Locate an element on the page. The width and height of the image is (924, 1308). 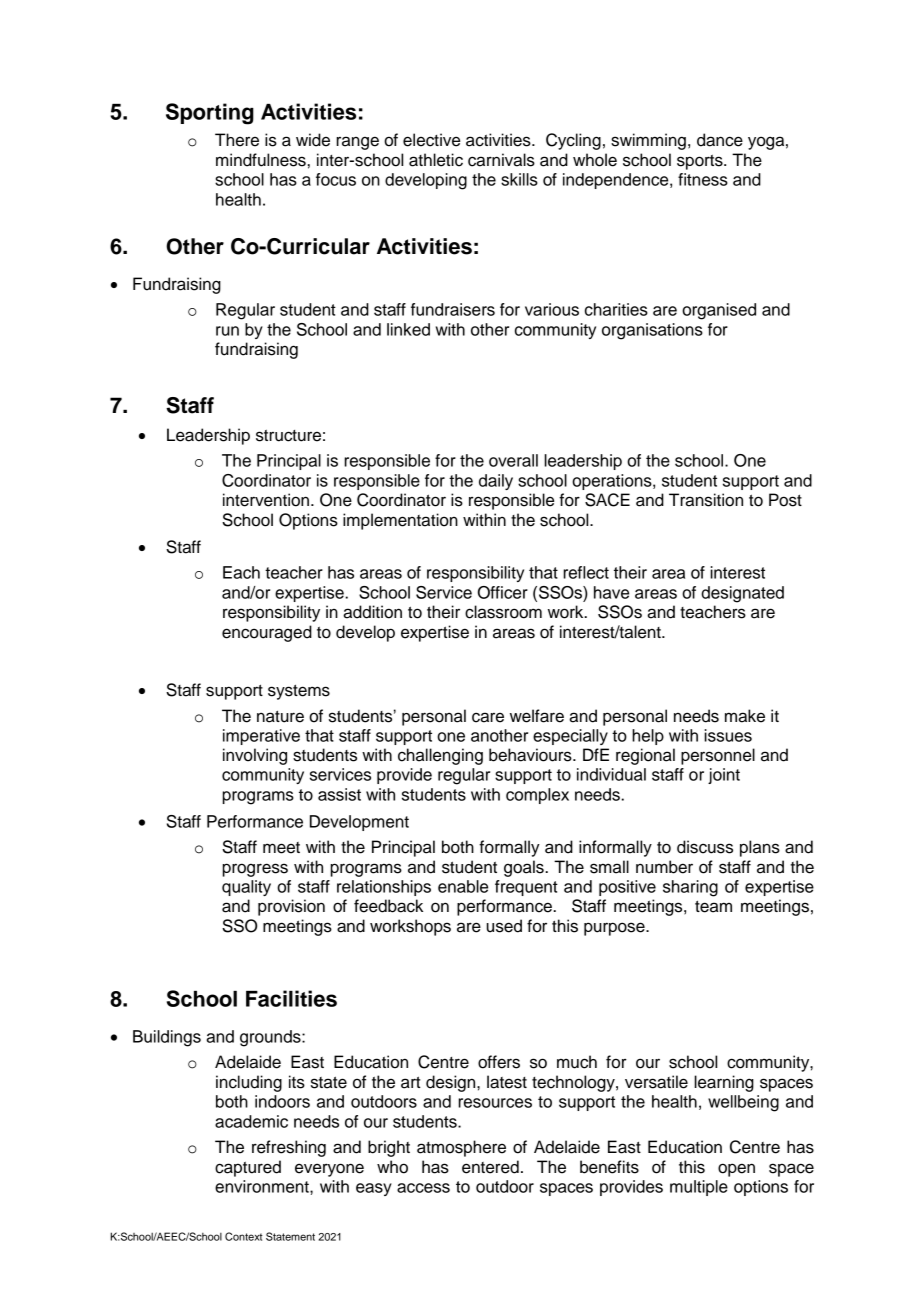
environment is located at coordinates (263, 1186).
